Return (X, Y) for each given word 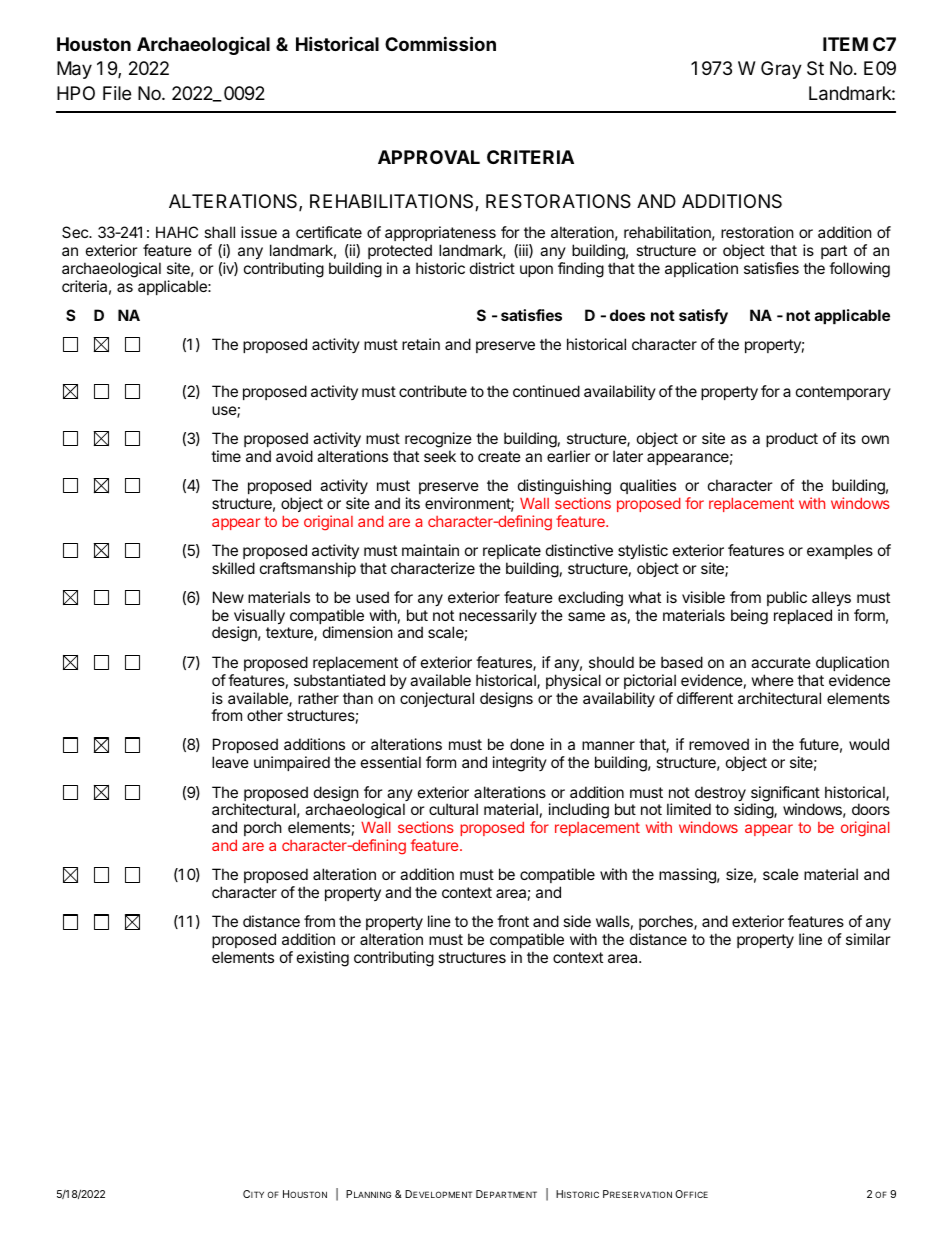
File (117, 93)
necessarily (498, 616)
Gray (781, 70)
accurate (781, 662)
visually (259, 618)
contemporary (843, 393)
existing (323, 959)
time (226, 456)
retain (421, 344)
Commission (440, 43)
